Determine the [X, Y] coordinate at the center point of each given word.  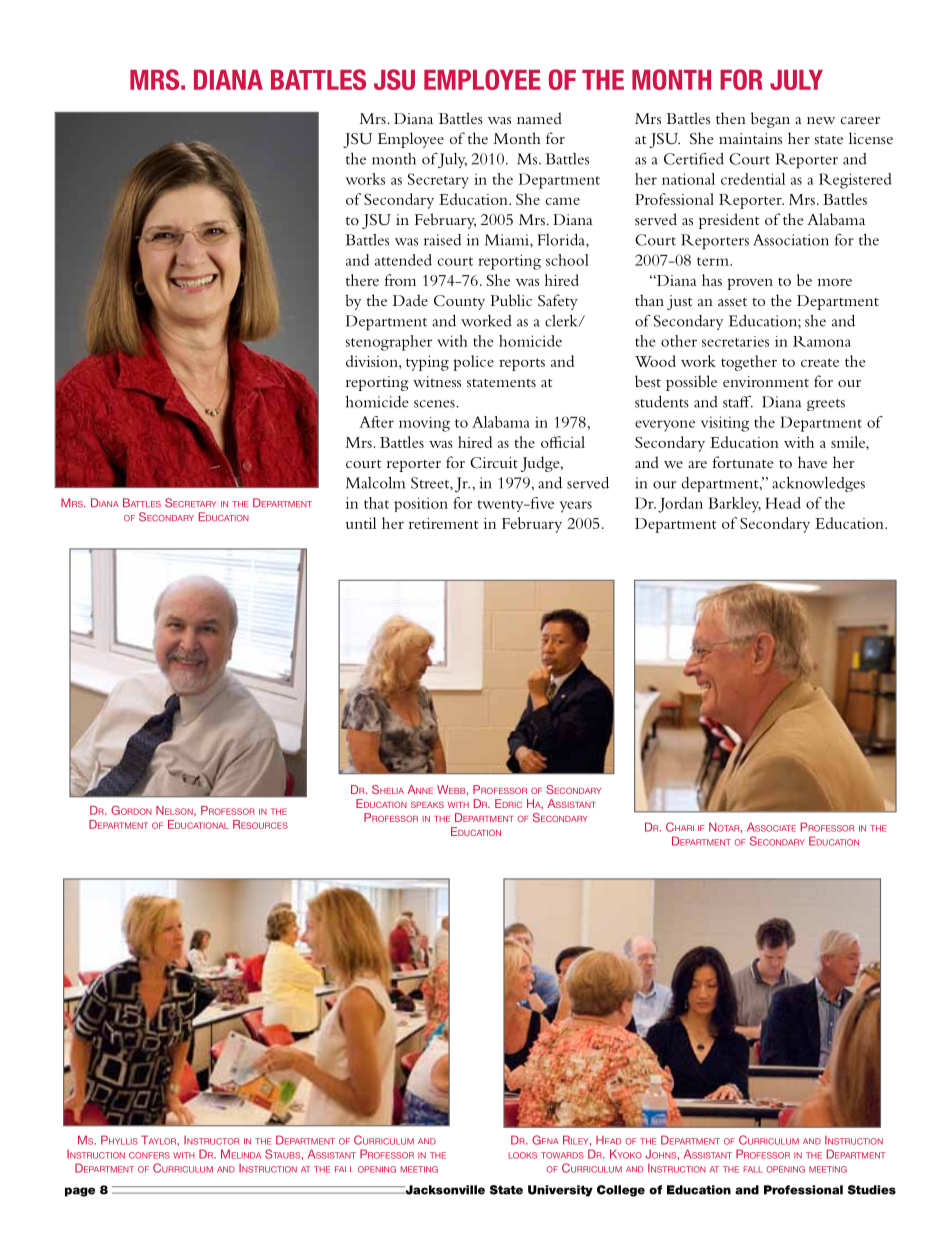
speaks [427, 804]
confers [149, 1155]
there [362, 280]
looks [522, 1155]
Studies [872, 1190]
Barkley [734, 505]
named [539, 118]
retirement [443, 523]
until [361, 523]
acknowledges [818, 484]
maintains [750, 138]
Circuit [494, 463]
